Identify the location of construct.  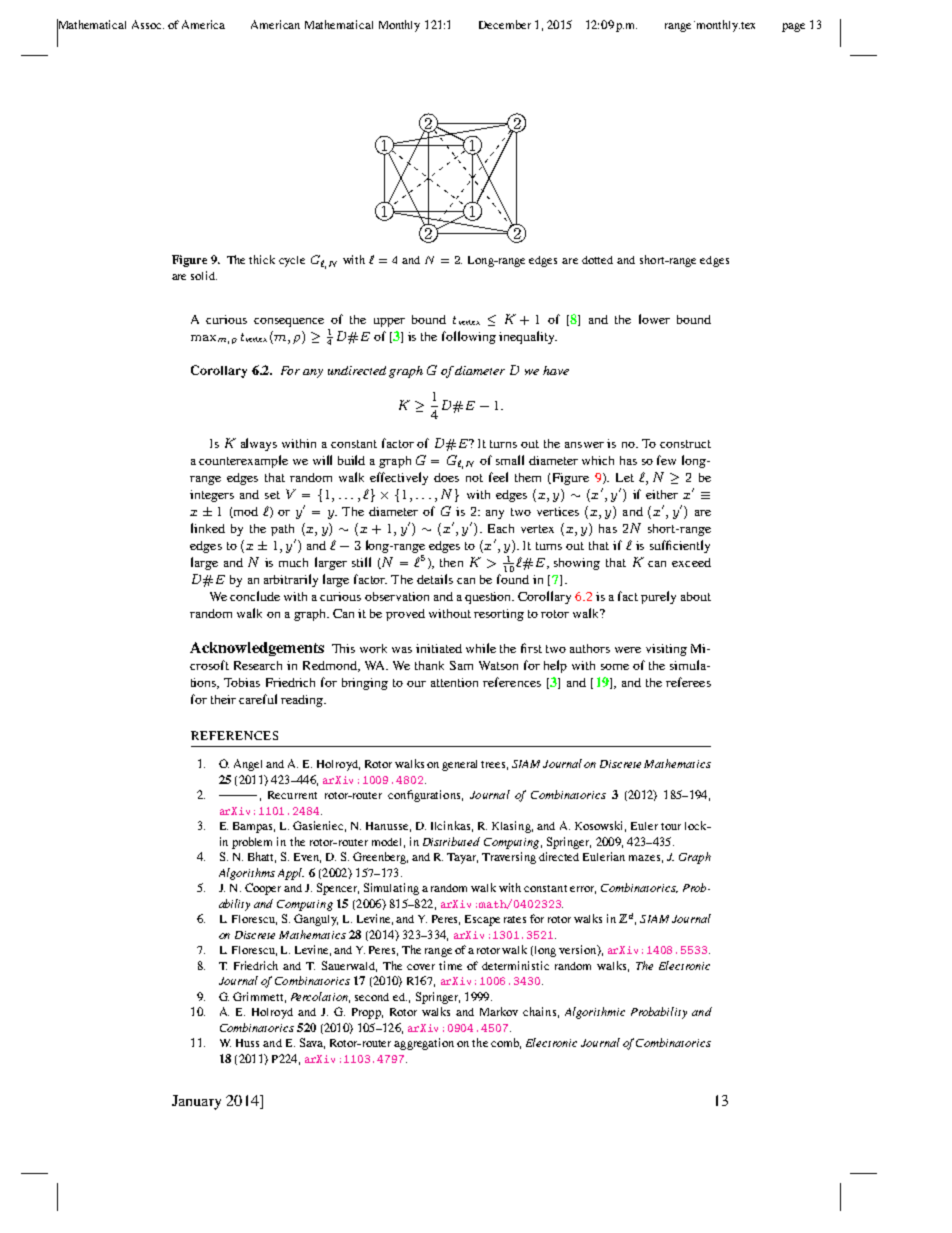
(685, 444).
